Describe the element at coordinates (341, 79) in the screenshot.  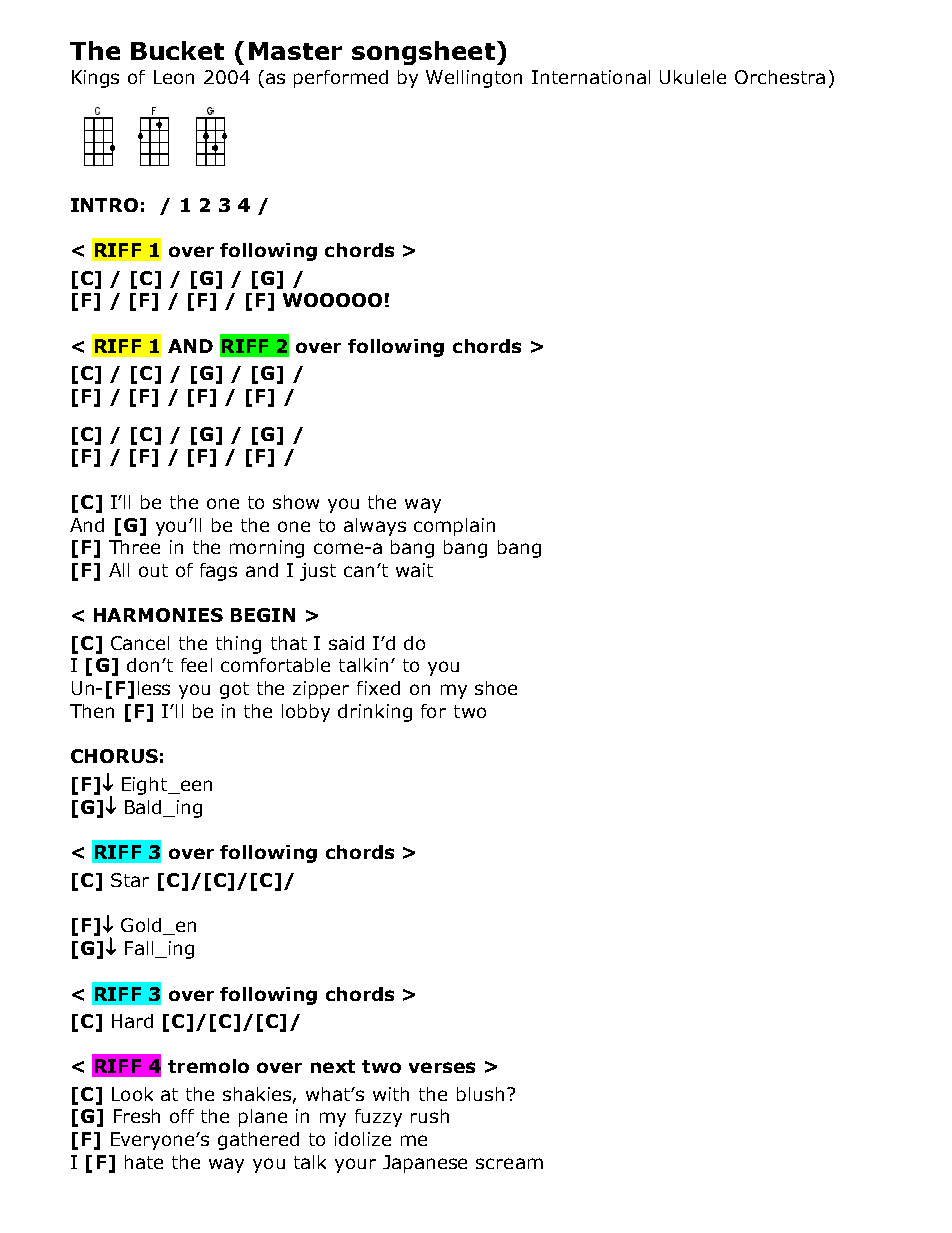
I see `performed` at that location.
